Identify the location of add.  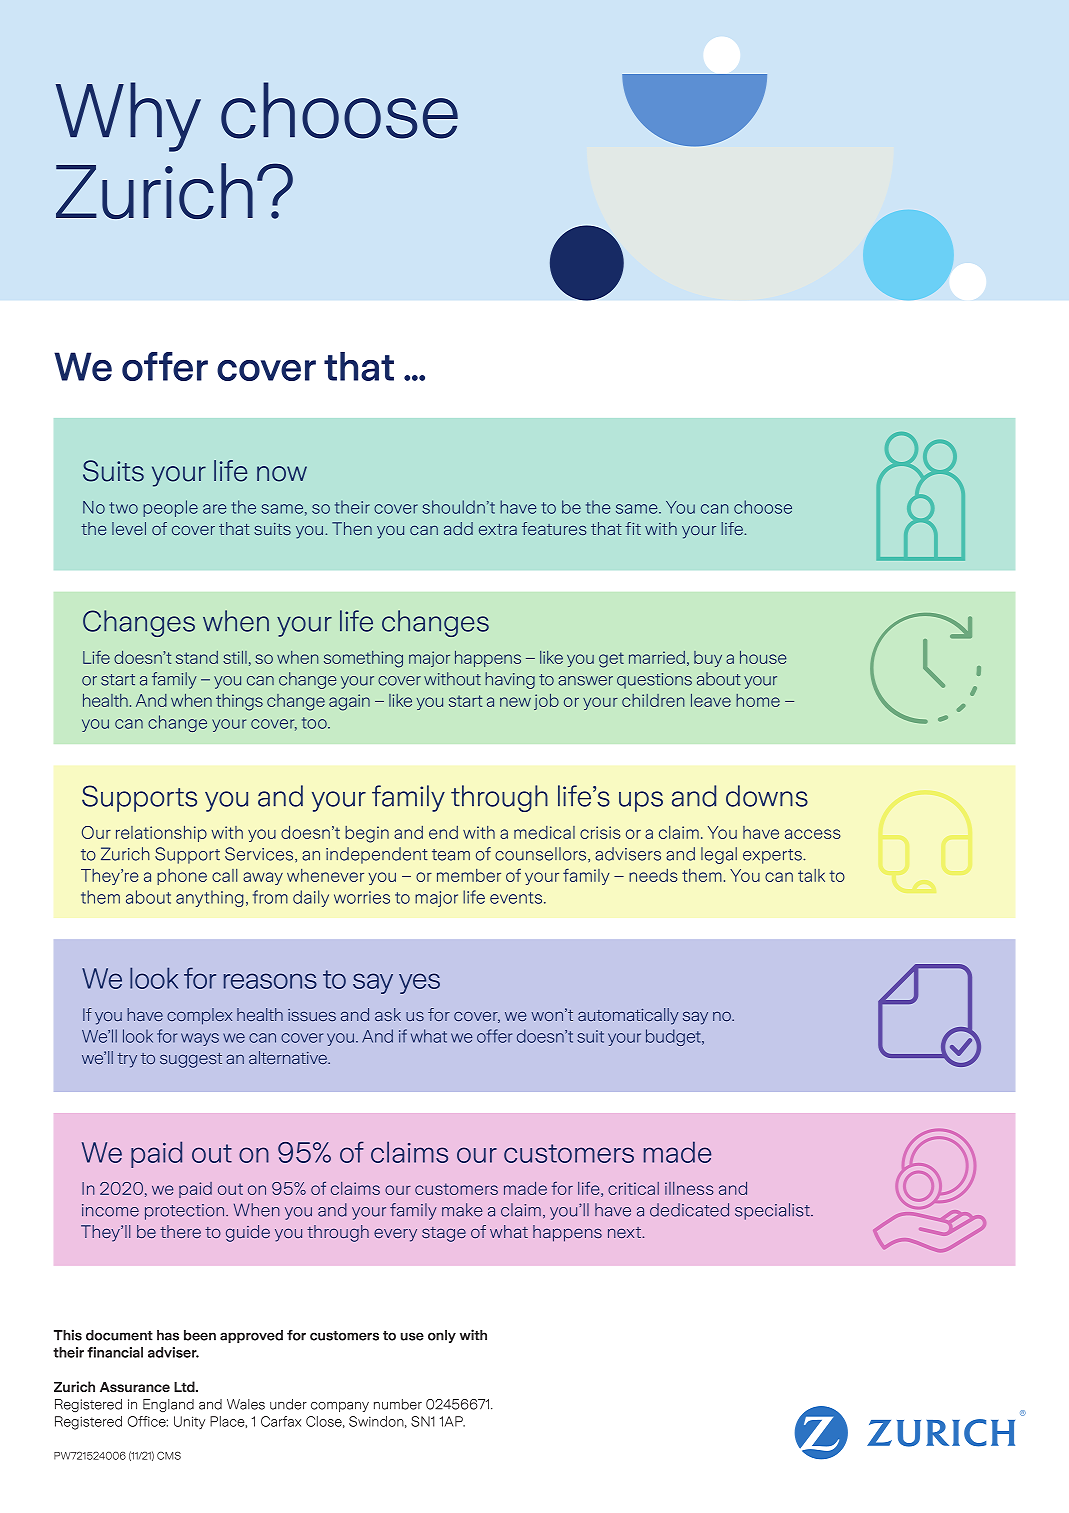
(458, 528).
